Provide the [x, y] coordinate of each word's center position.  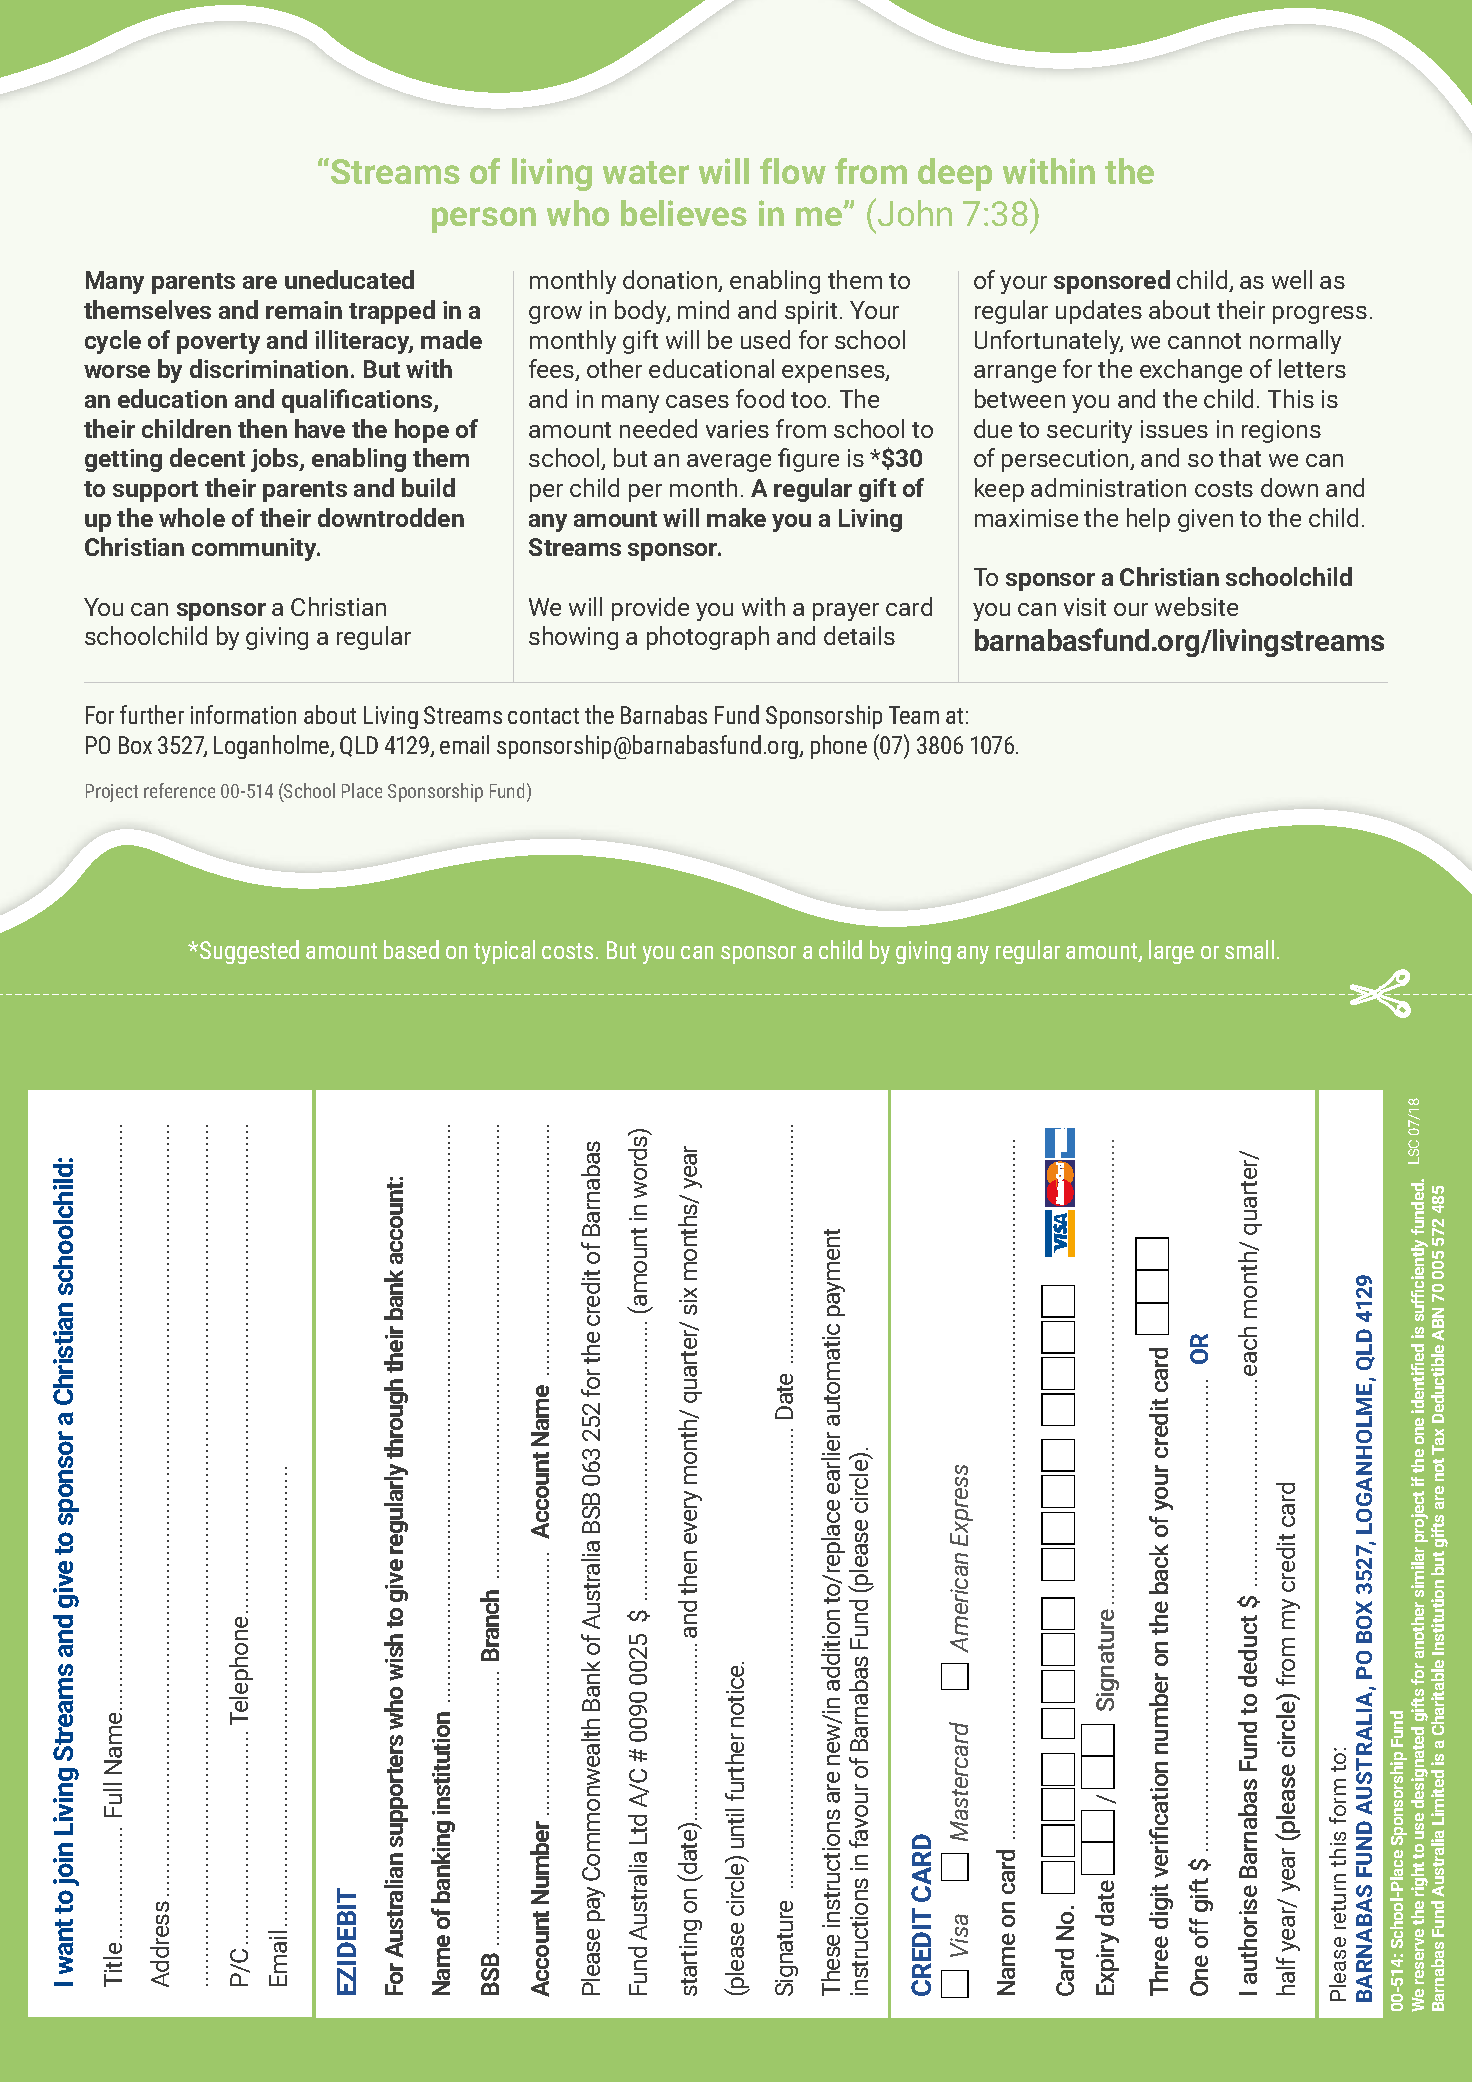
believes [684, 213]
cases [697, 401]
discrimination [269, 368]
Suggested [249, 952]
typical [504, 952]
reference [179, 790]
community [256, 549]
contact [543, 716]
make [736, 517]
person [484, 220]
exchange [1191, 371]
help [1148, 520]
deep [955, 174]
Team [914, 715]
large [1171, 952]
